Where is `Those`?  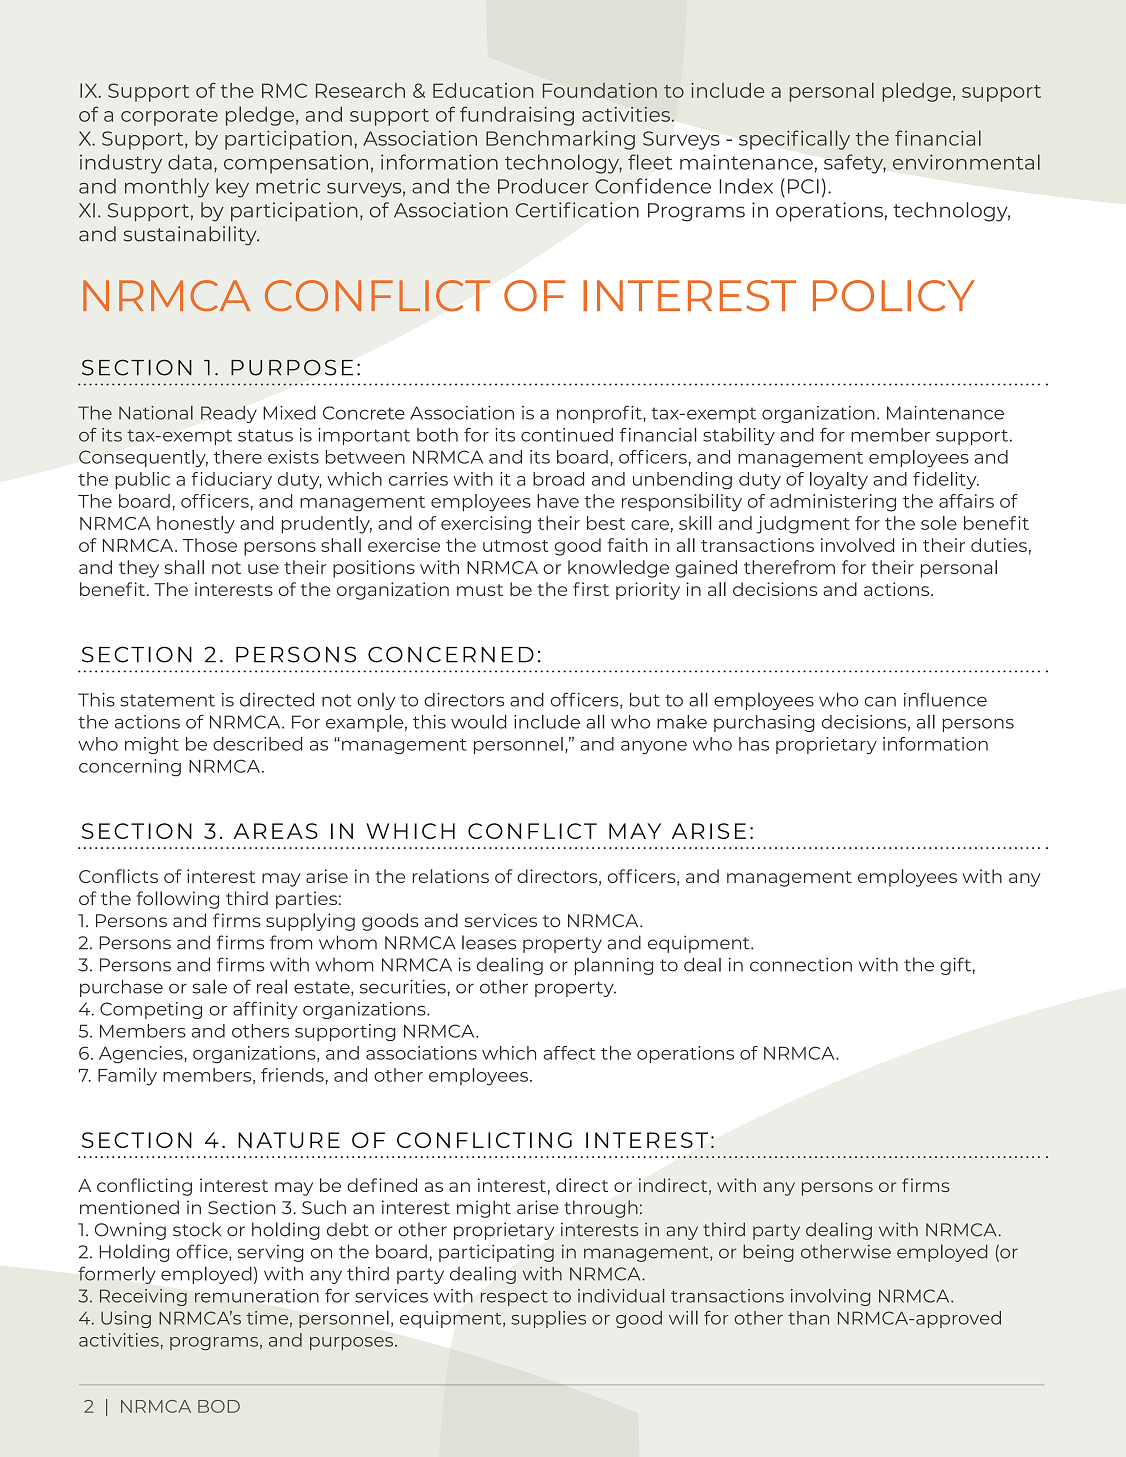 Those is located at coordinates (210, 545).
